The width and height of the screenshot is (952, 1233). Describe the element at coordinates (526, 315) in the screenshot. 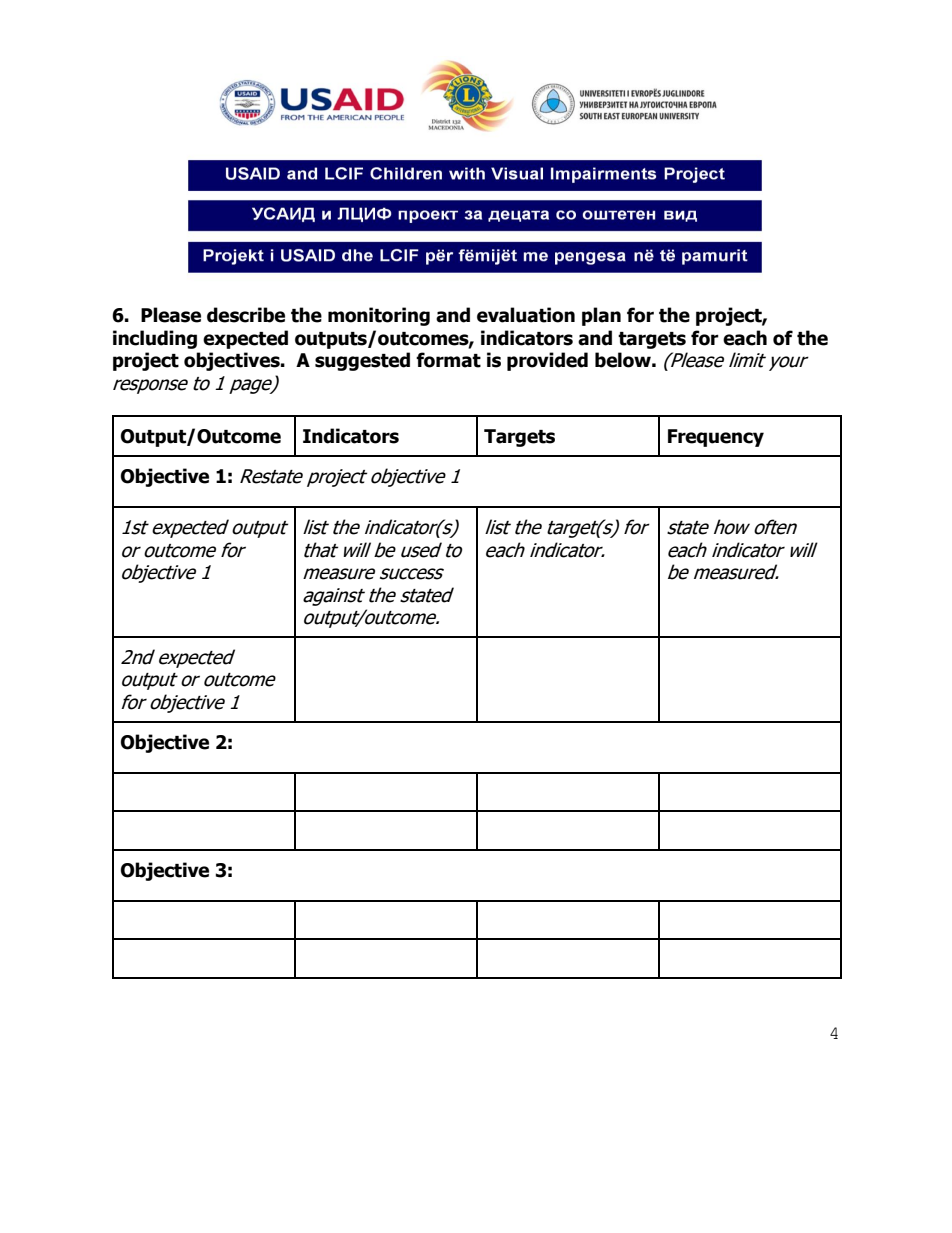

I see `evaluation` at that location.
